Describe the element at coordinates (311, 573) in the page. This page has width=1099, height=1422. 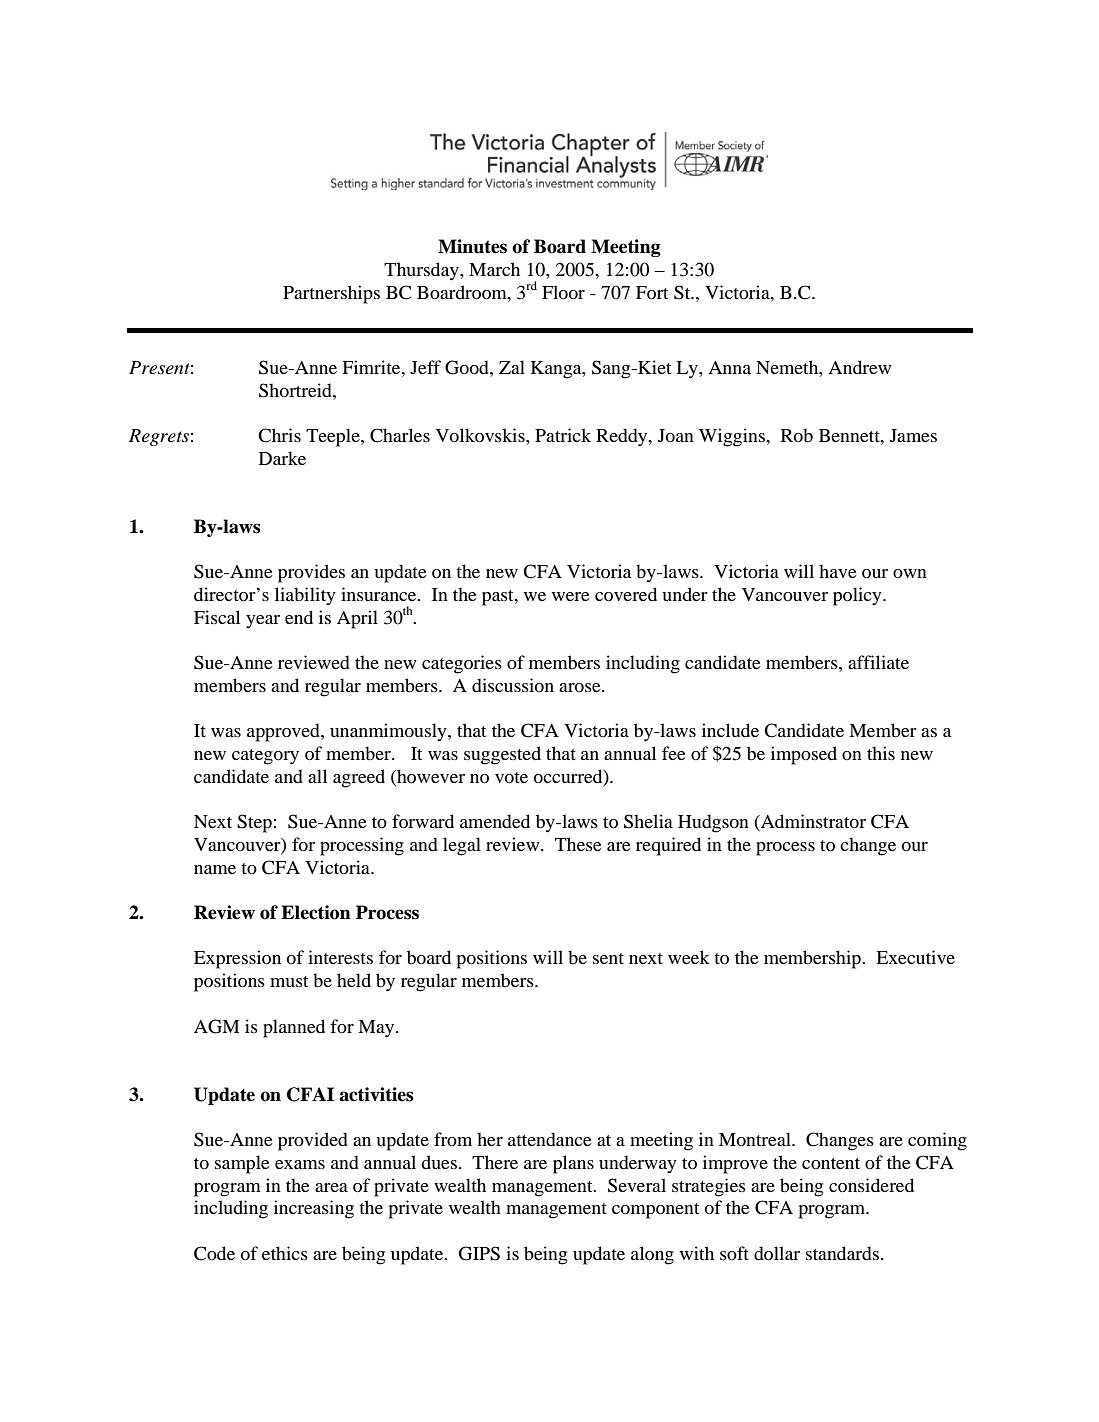
I see `provides` at that location.
